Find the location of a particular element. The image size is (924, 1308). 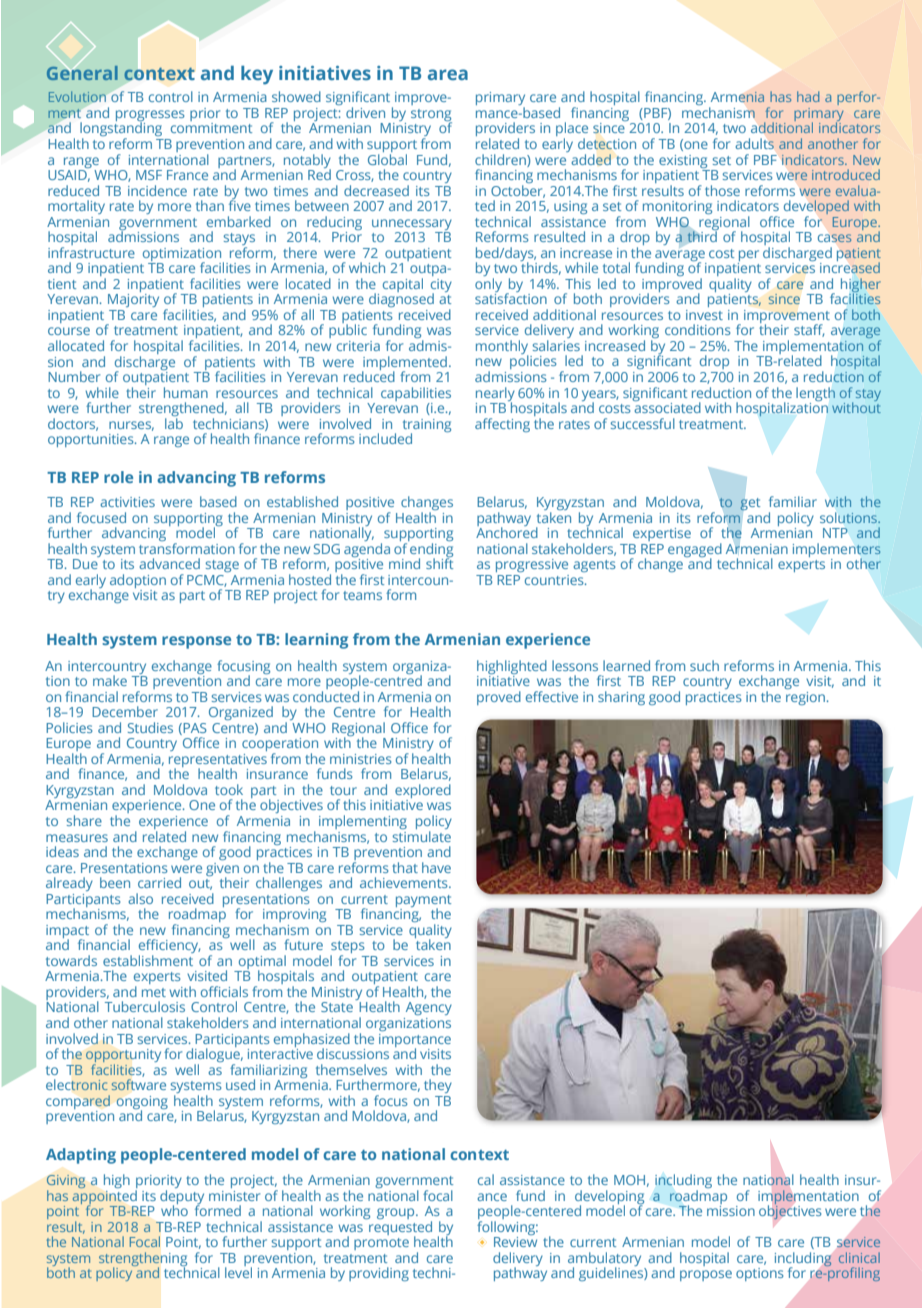

Tuberculosis is located at coordinates (145, 1006).
